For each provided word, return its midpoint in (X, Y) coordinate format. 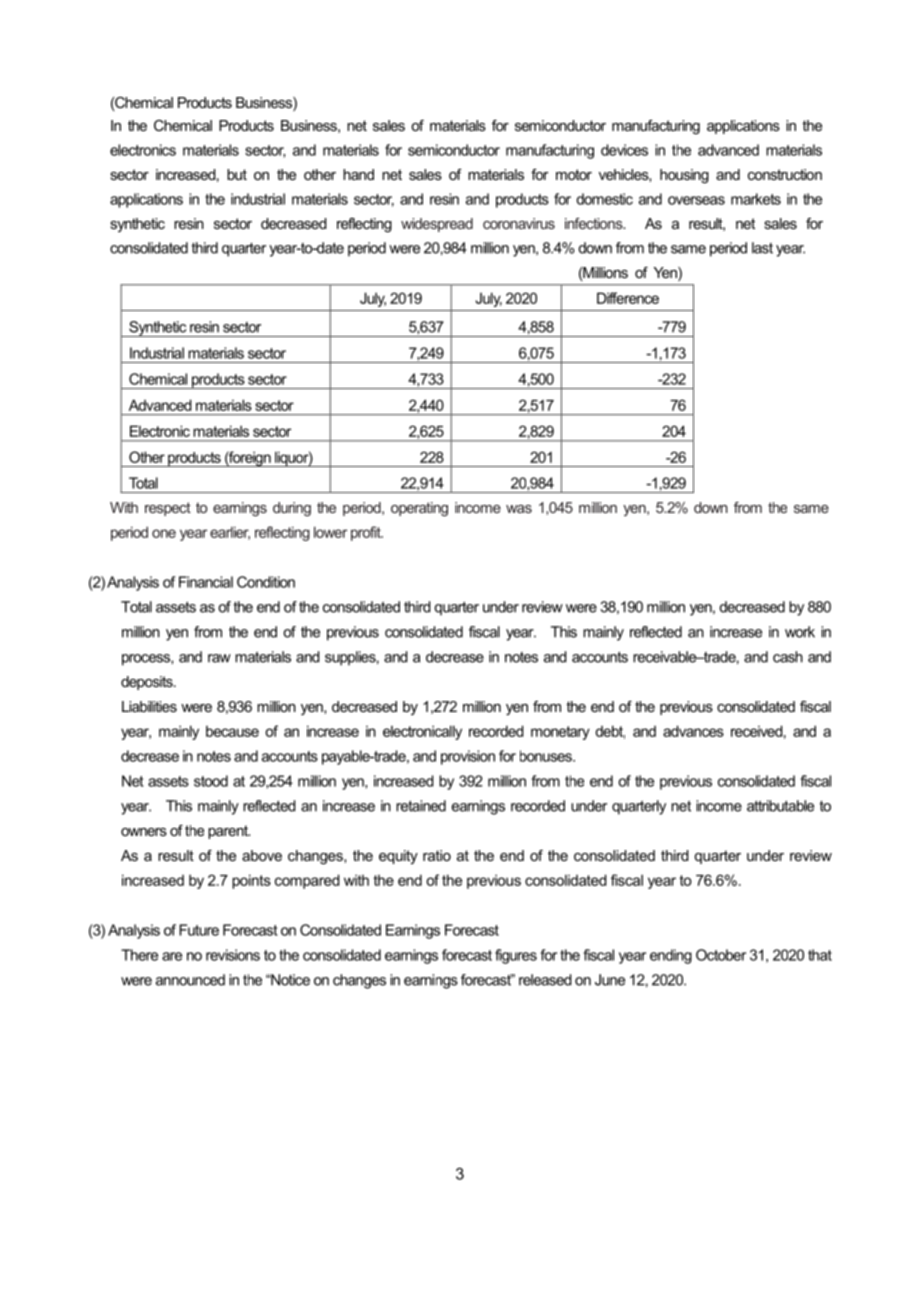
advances (693, 731)
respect (168, 509)
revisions (233, 955)
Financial (206, 582)
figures (516, 956)
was (519, 509)
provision (468, 757)
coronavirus (519, 223)
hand (358, 174)
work (800, 632)
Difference (628, 298)
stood (211, 781)
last (762, 248)
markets (756, 199)
